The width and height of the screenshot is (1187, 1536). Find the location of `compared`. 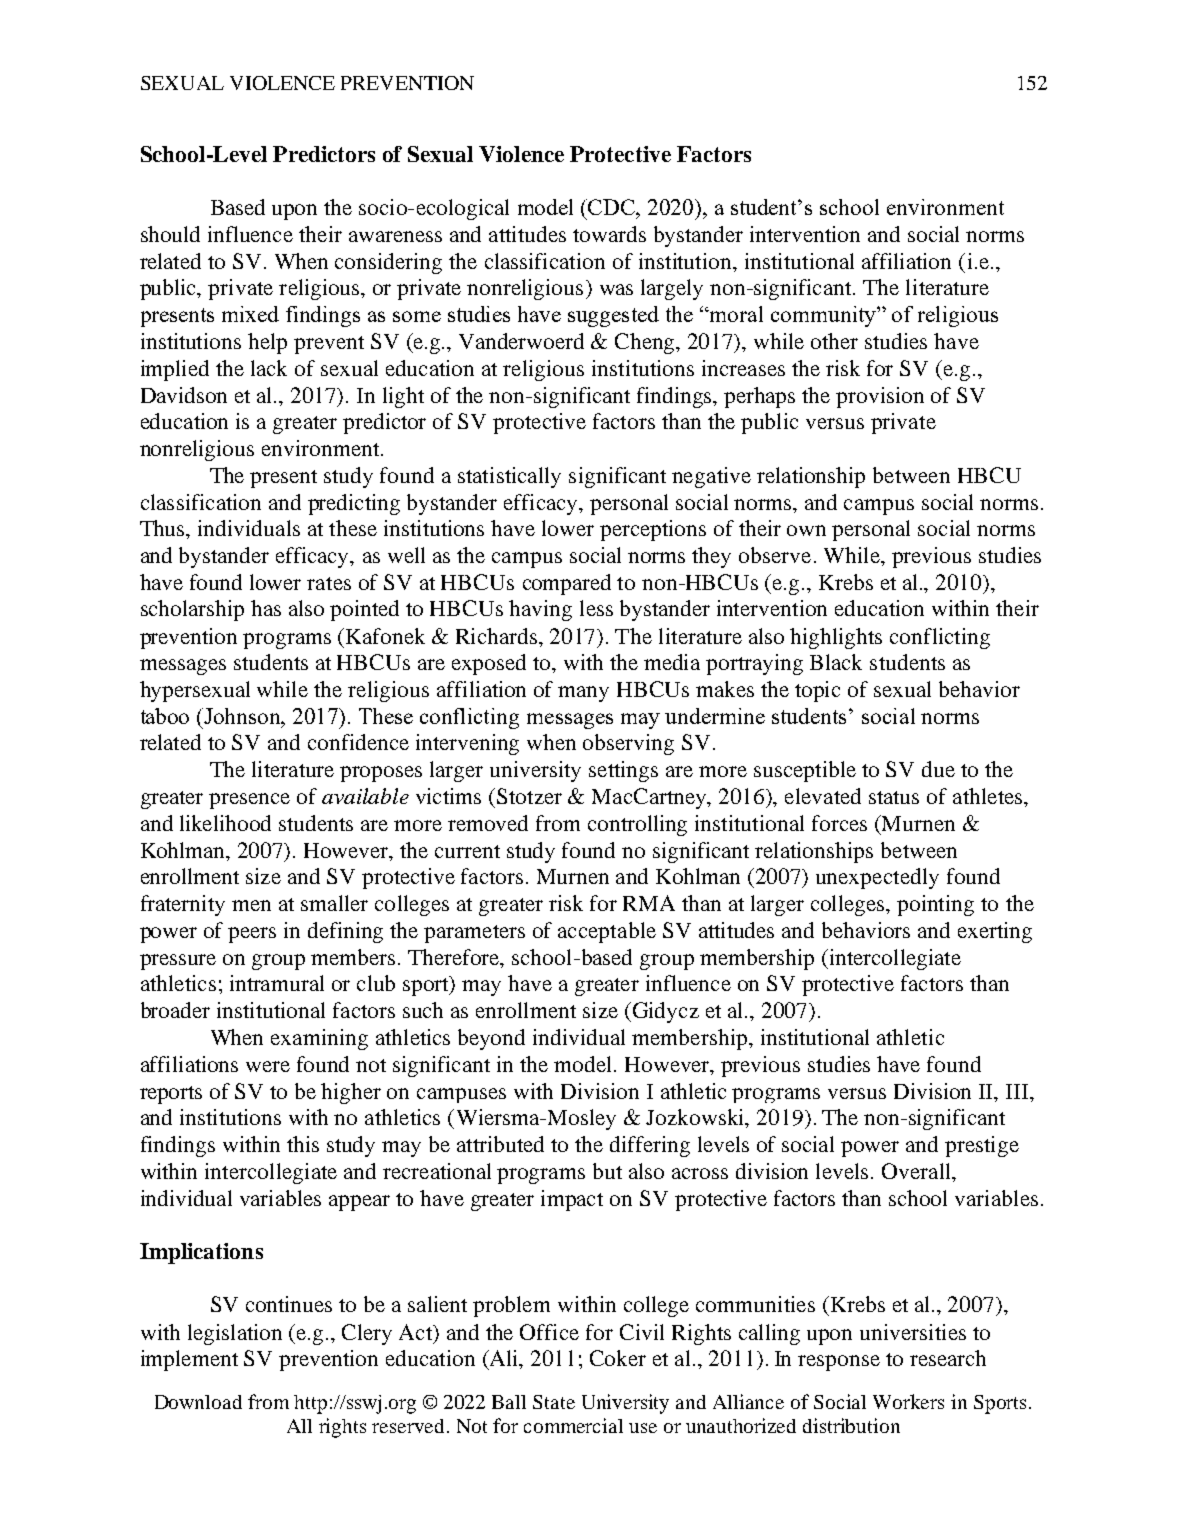

compared is located at coordinates (567, 584).
